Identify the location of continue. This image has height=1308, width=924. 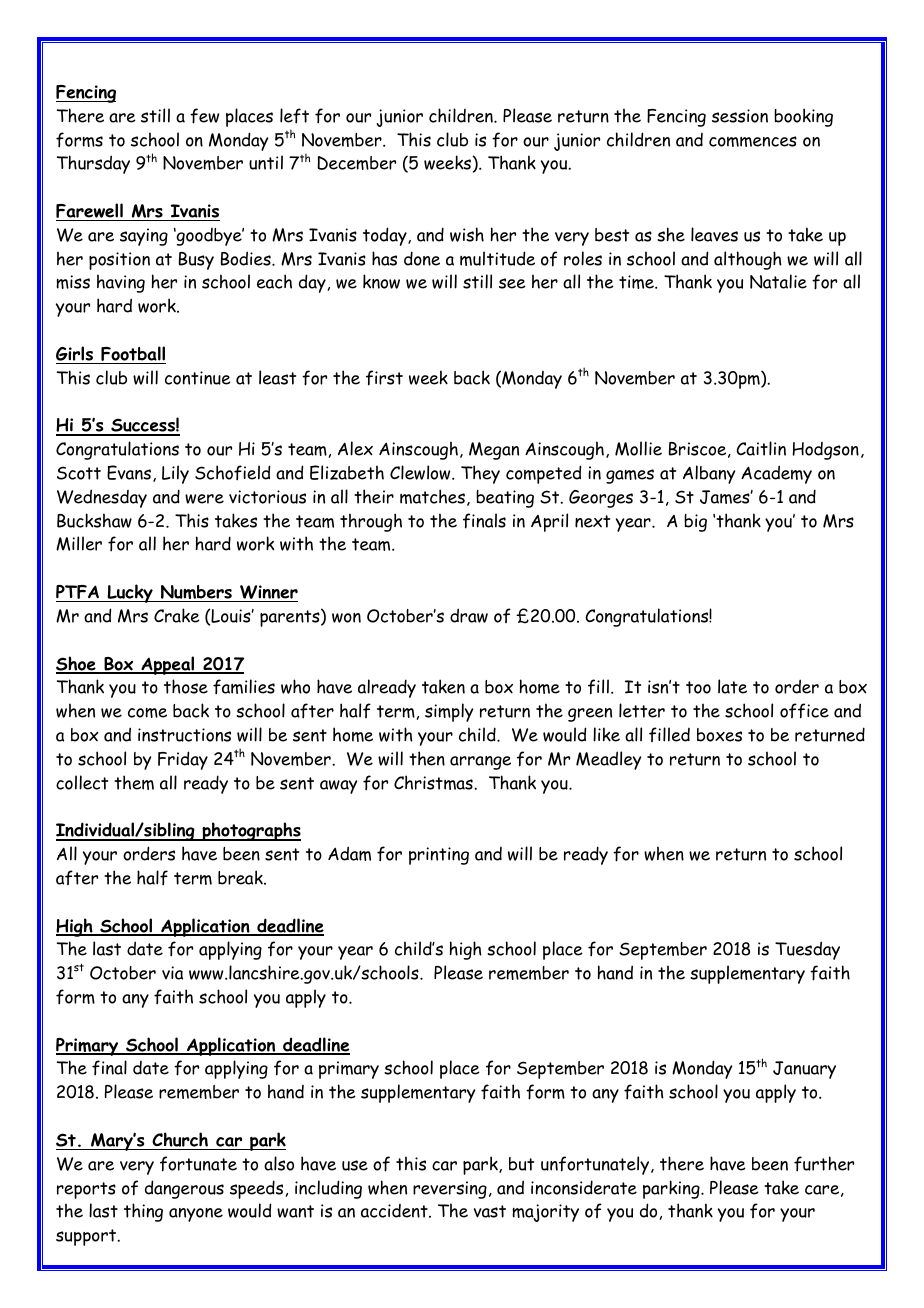
(198, 378).
